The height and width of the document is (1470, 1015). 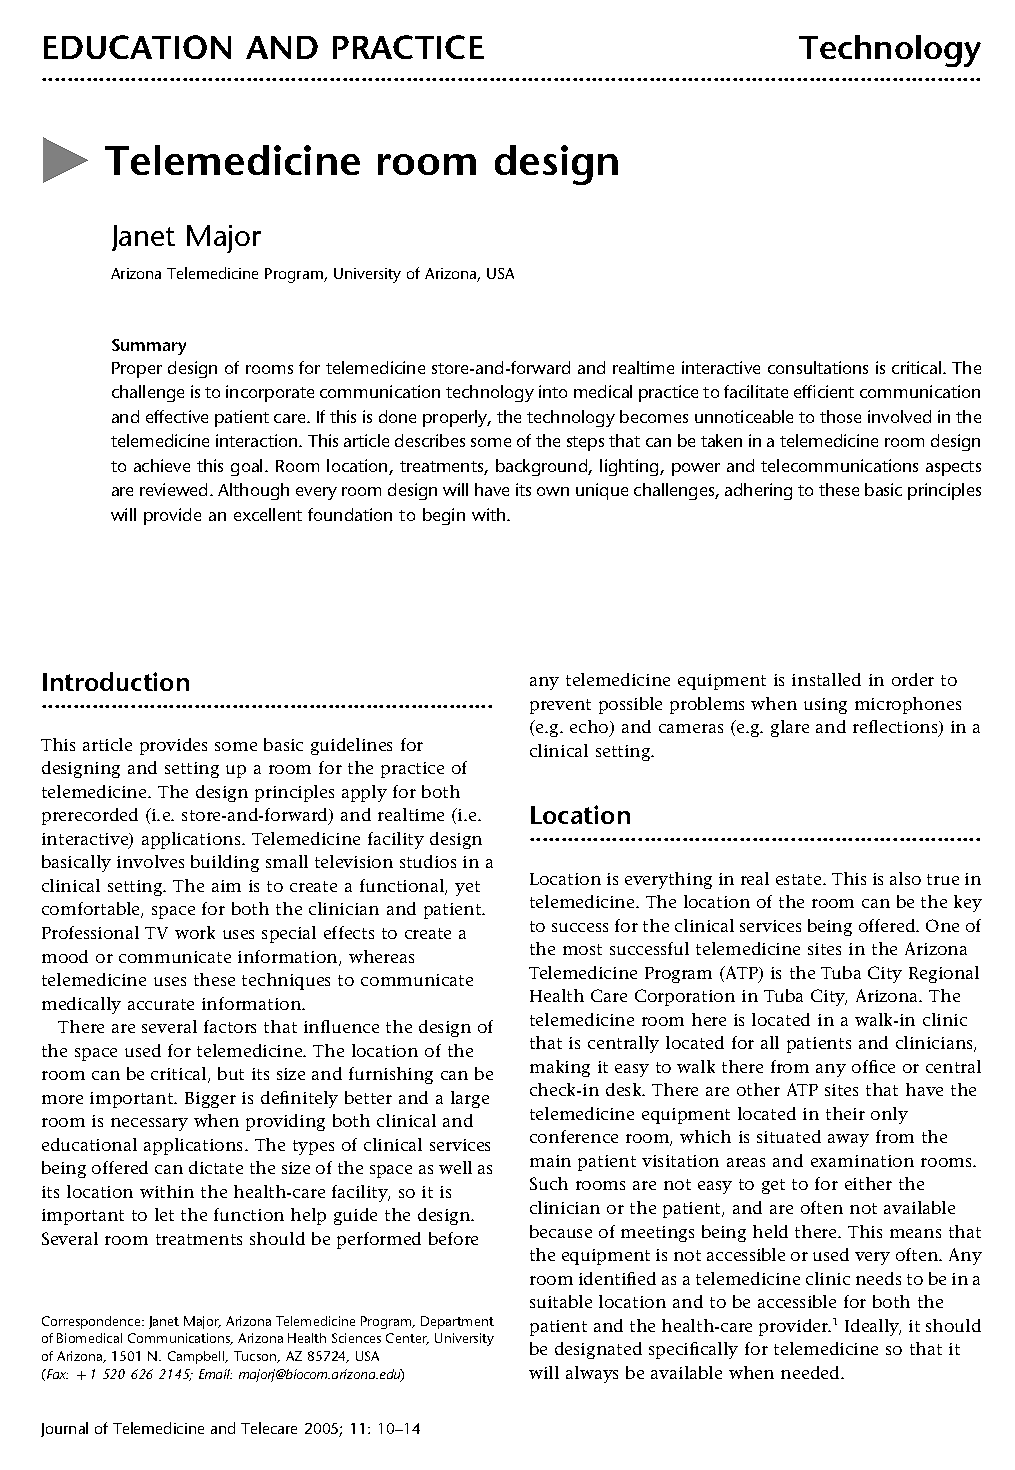 I want to click on Email, so click(x=215, y=1374).
